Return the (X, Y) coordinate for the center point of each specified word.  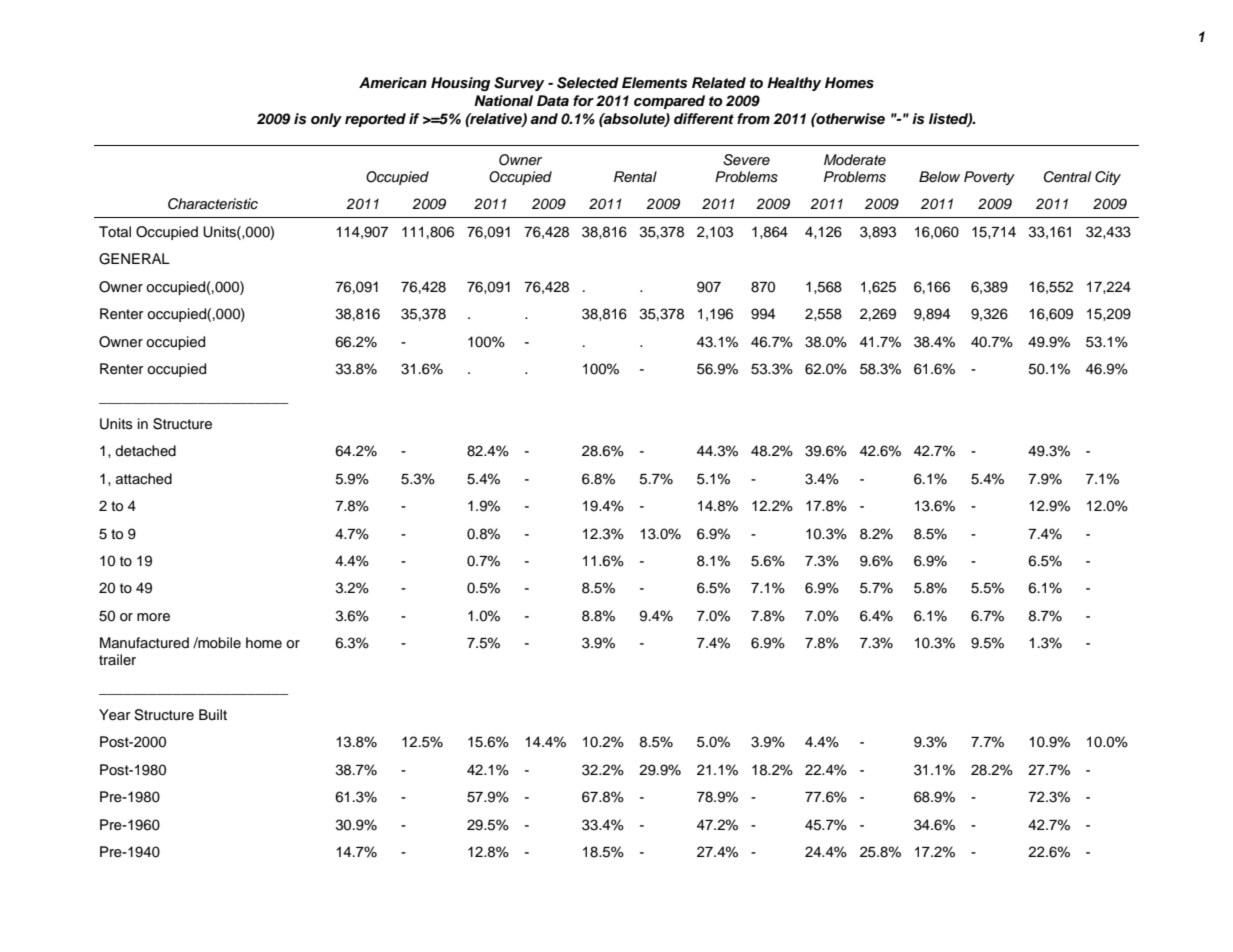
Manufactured (144, 643)
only (326, 120)
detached (145, 451)
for (583, 100)
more (153, 617)
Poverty (989, 178)
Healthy (794, 84)
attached (144, 479)
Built (213, 714)
